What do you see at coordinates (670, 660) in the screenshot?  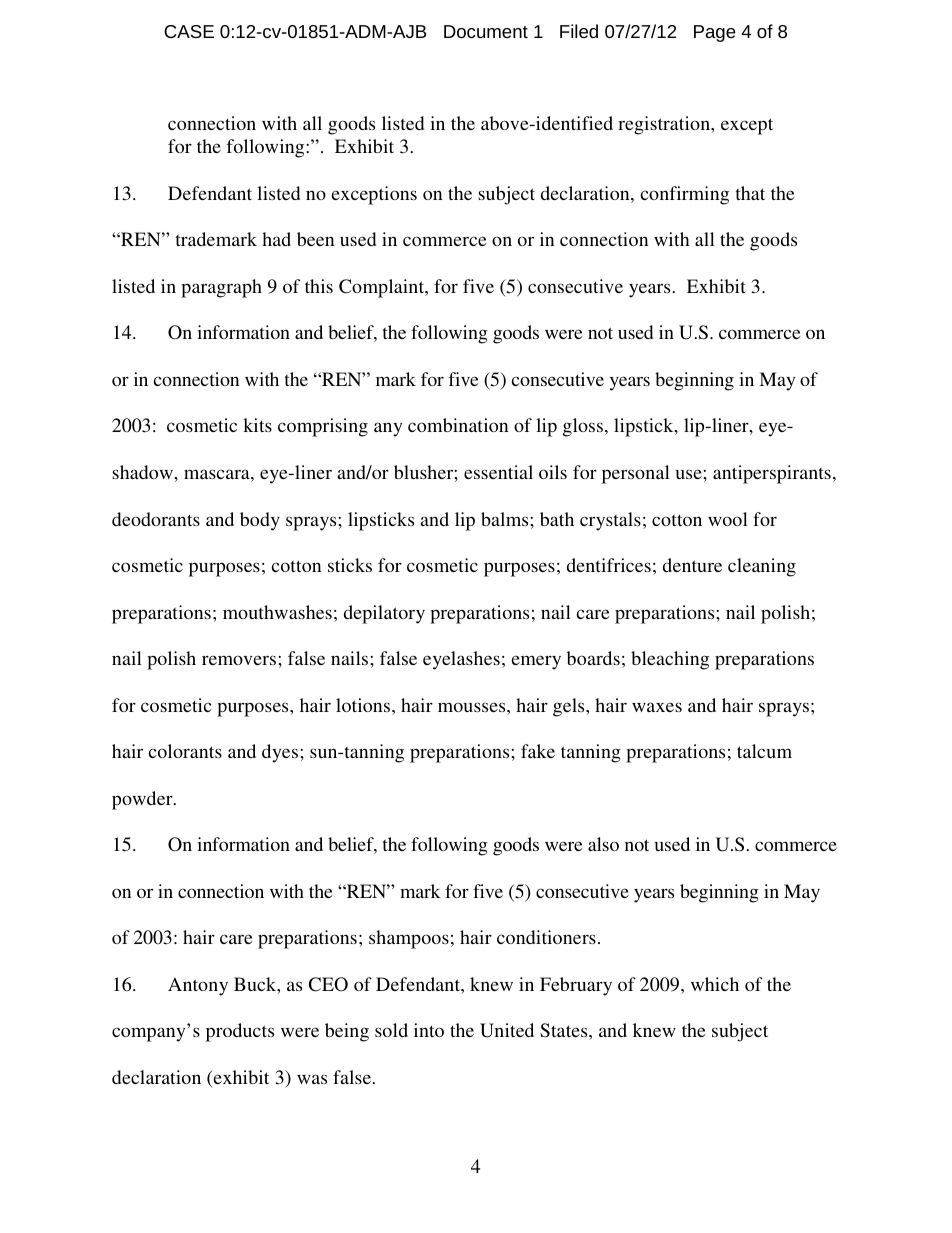 I see `bleaching` at bounding box center [670, 660].
